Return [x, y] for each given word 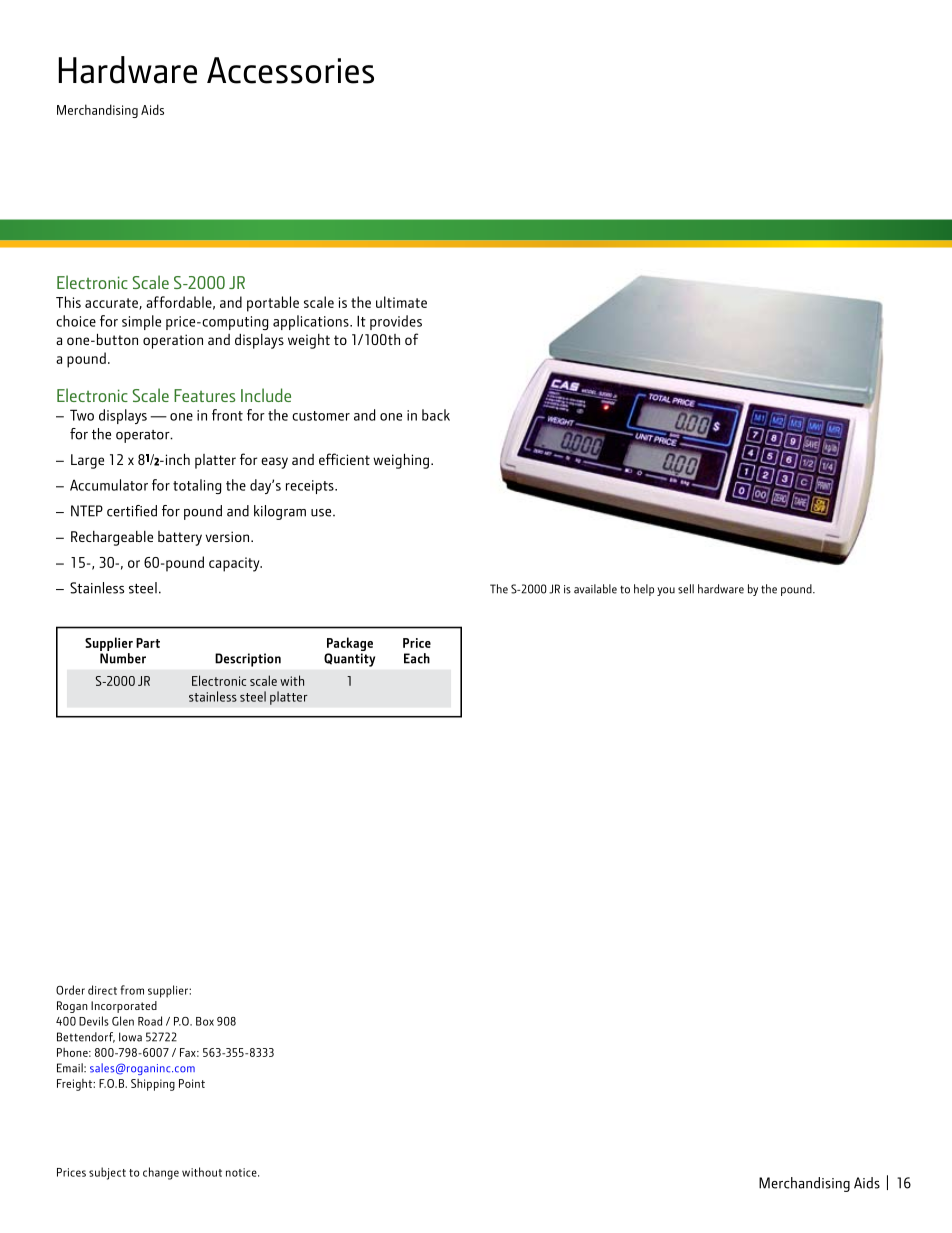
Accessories [290, 70]
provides [396, 322]
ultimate [401, 302]
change [161, 1173]
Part [148, 643]
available [595, 589]
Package [350, 645]
